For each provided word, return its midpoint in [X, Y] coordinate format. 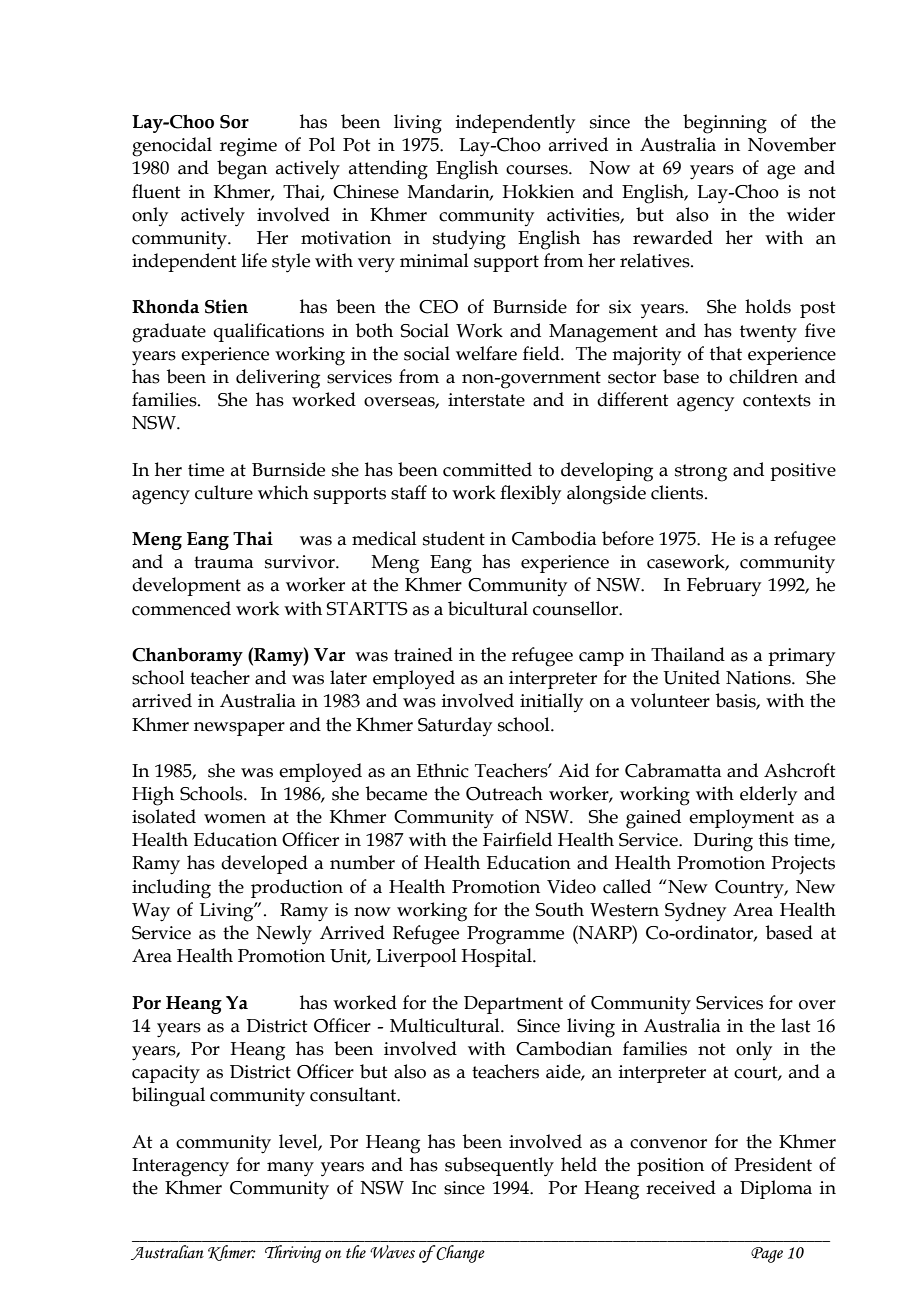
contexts [777, 400]
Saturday [455, 726]
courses [538, 170]
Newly [284, 935]
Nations [759, 678]
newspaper [239, 729]
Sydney [695, 912]
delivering [278, 379]
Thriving [293, 1254]
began [242, 170]
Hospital [497, 957]
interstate [486, 400]
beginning [725, 124]
